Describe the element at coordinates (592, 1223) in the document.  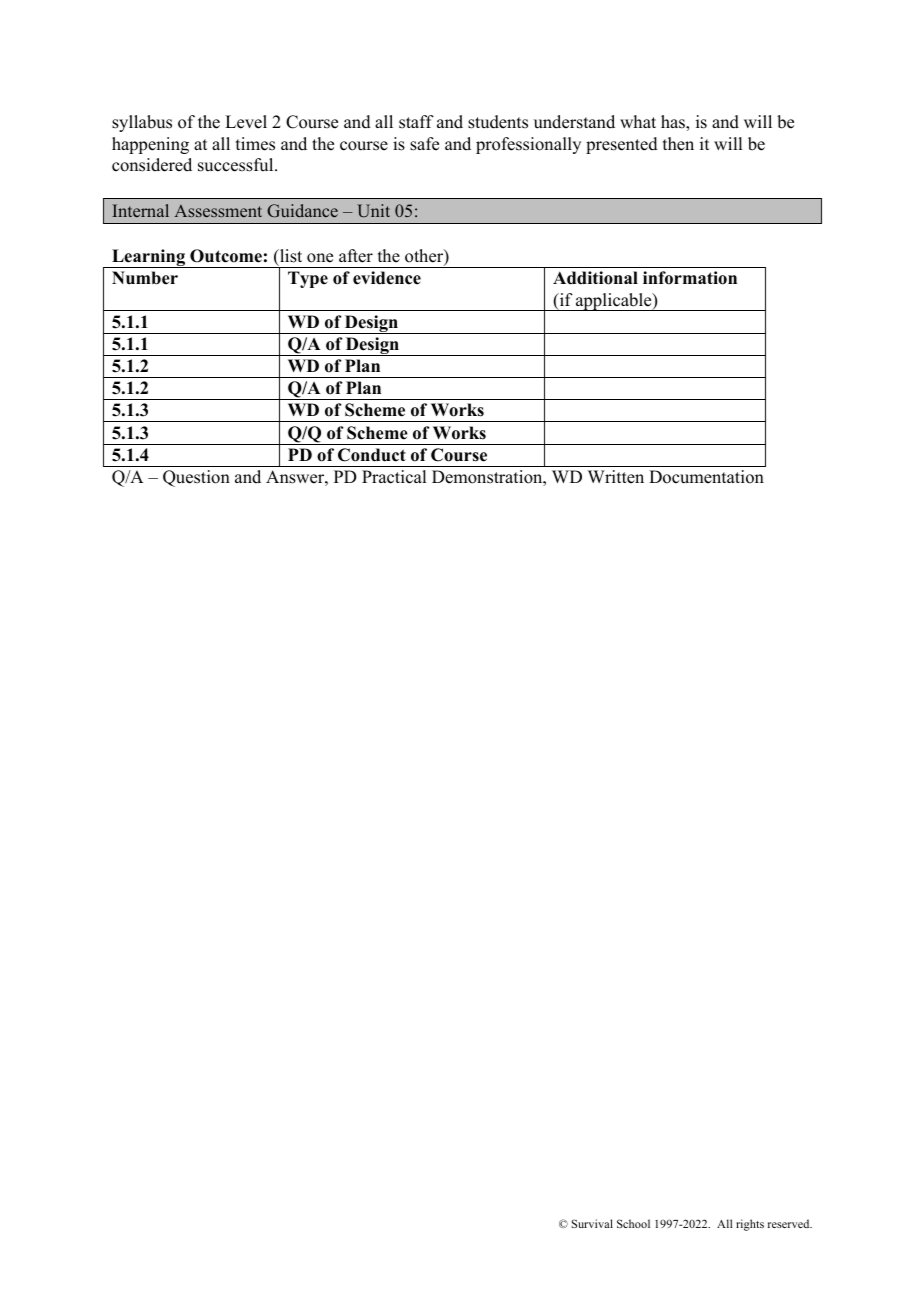
I see `Survival` at that location.
